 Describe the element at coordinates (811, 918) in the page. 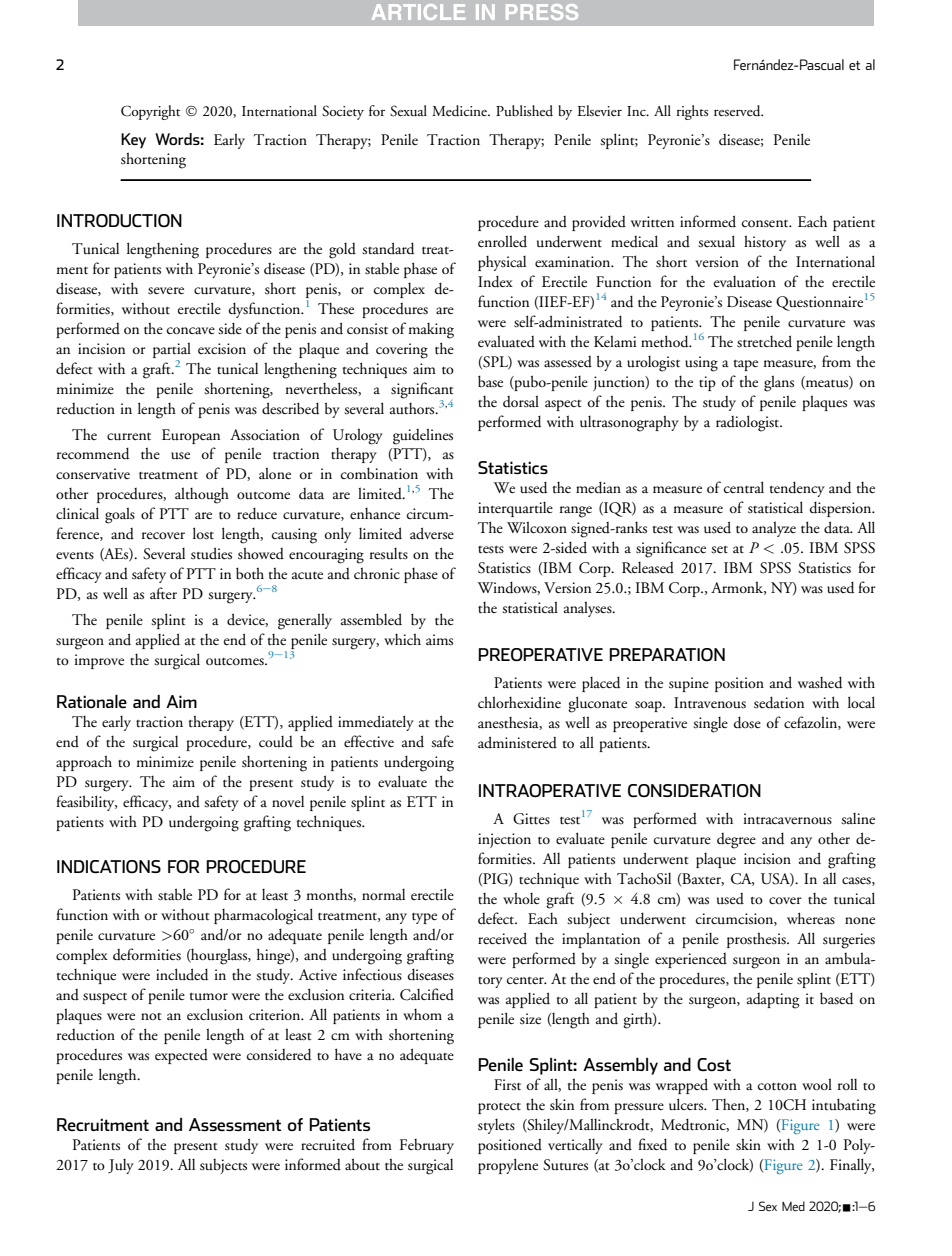

I see `whereas` at that location.
